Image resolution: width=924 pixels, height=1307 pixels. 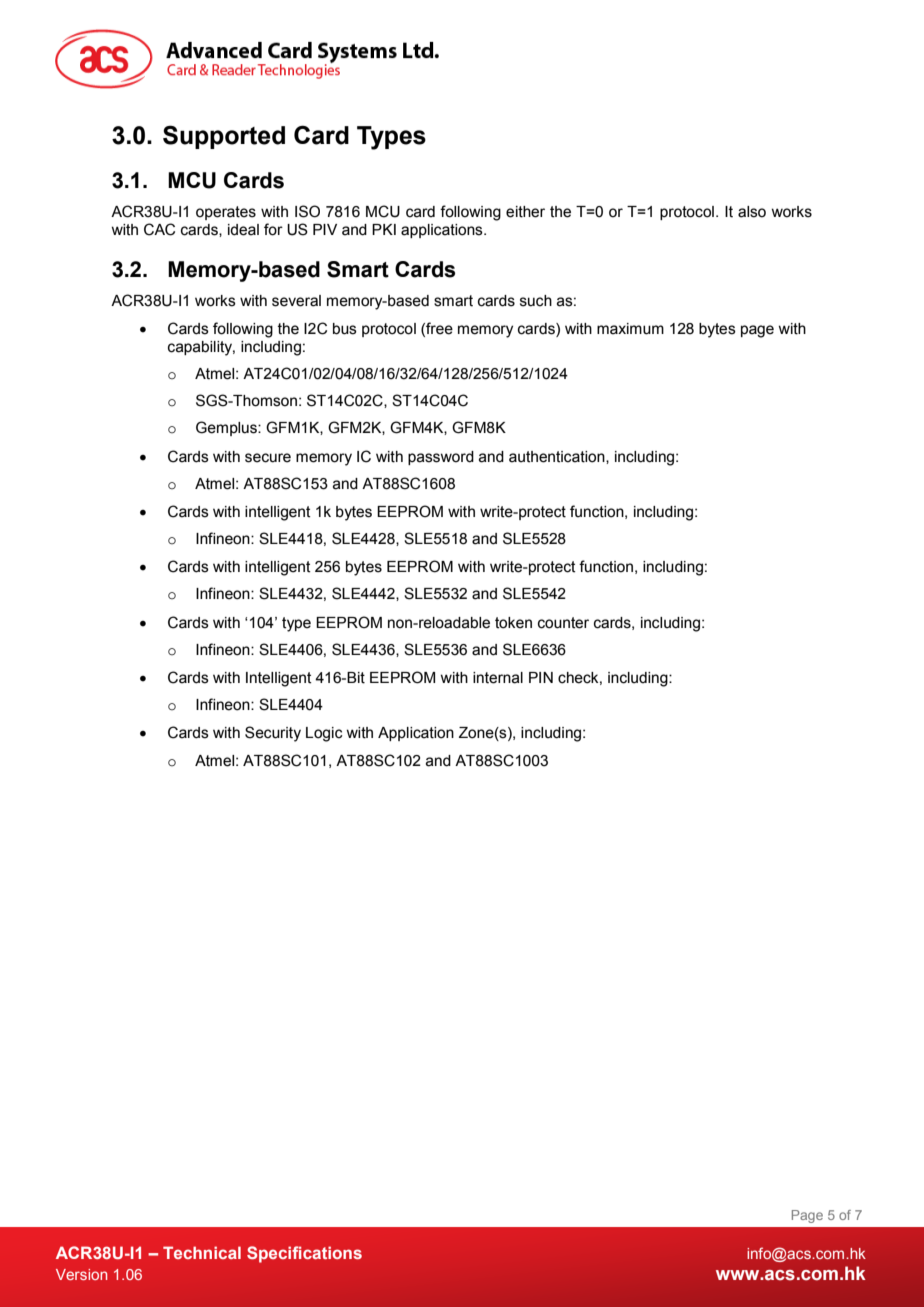 I want to click on secure, so click(x=268, y=458).
